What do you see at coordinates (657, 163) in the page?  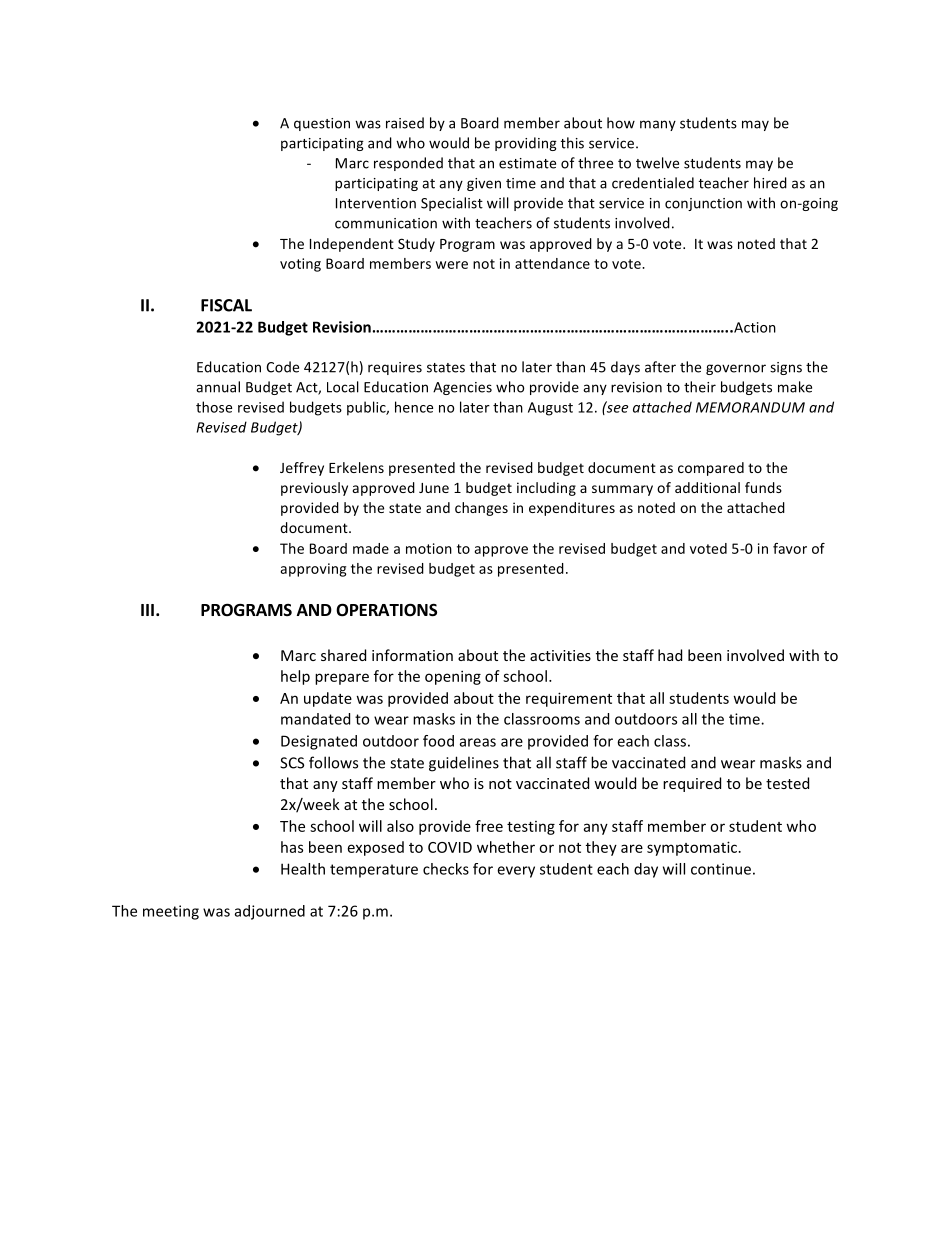 I see `twelve` at bounding box center [657, 163].
